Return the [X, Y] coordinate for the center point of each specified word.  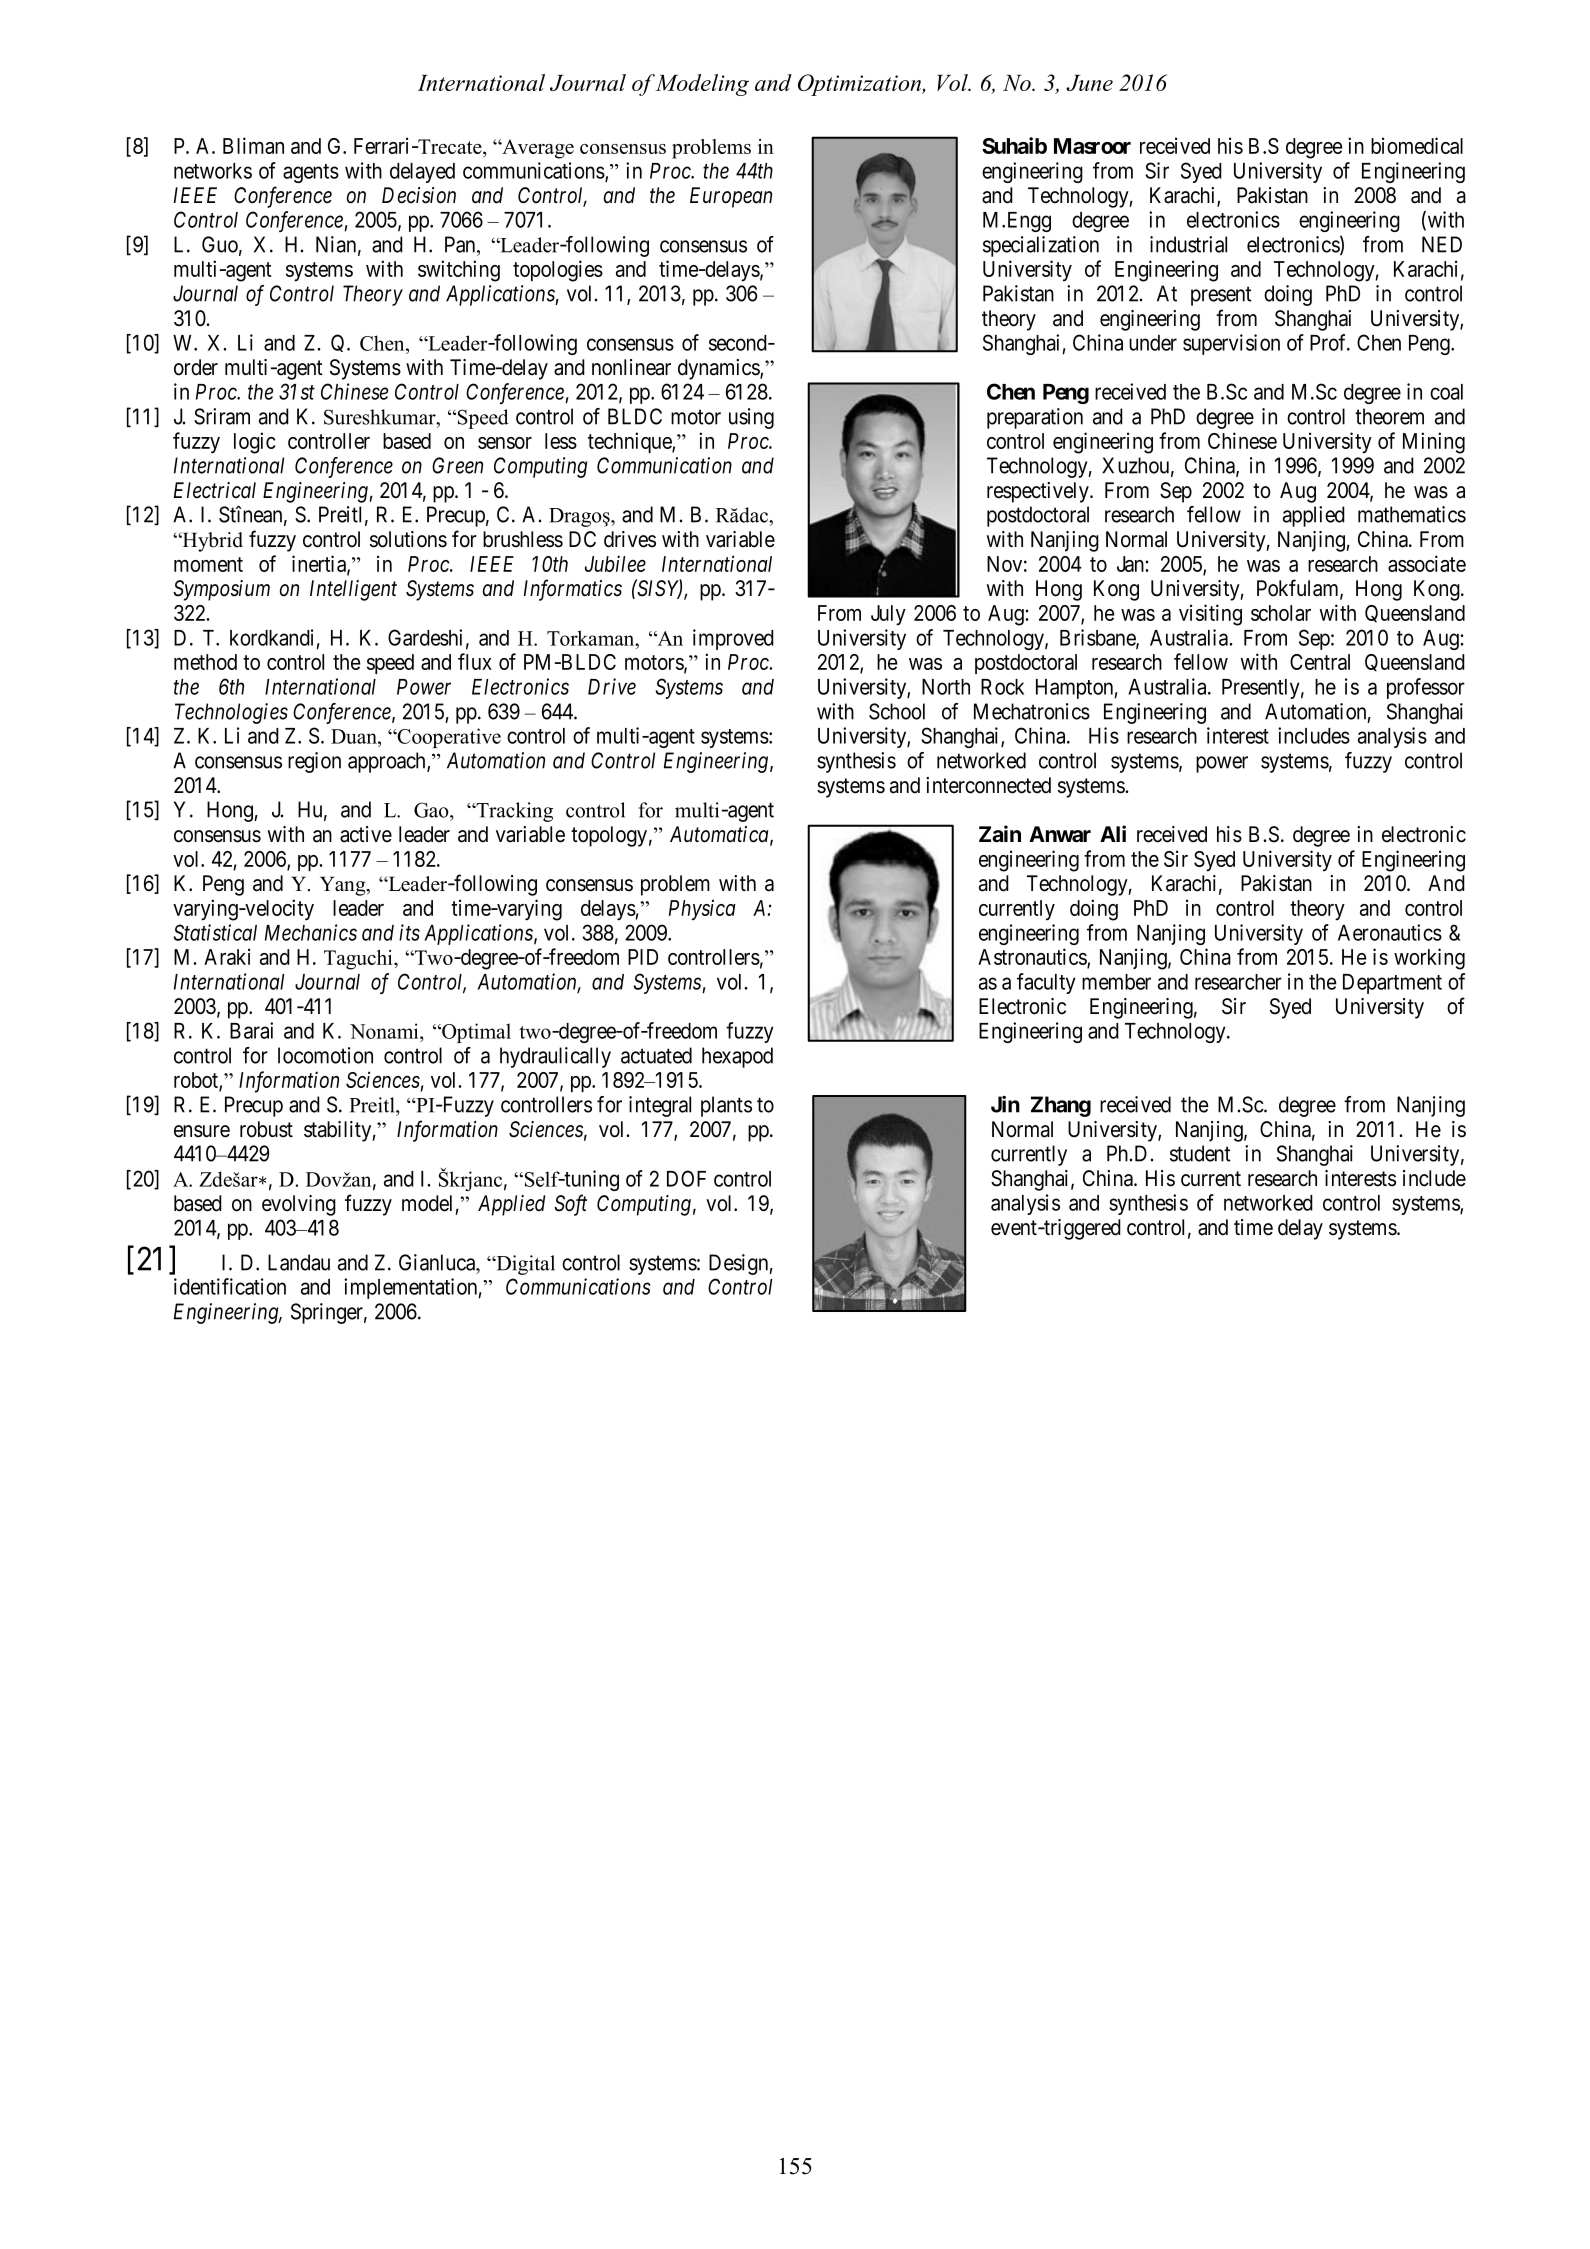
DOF [686, 1178]
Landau [299, 1262]
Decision [419, 195]
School [897, 711]
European [731, 197]
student [1200, 1153]
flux [475, 661]
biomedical [1417, 145]
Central [1320, 662]
